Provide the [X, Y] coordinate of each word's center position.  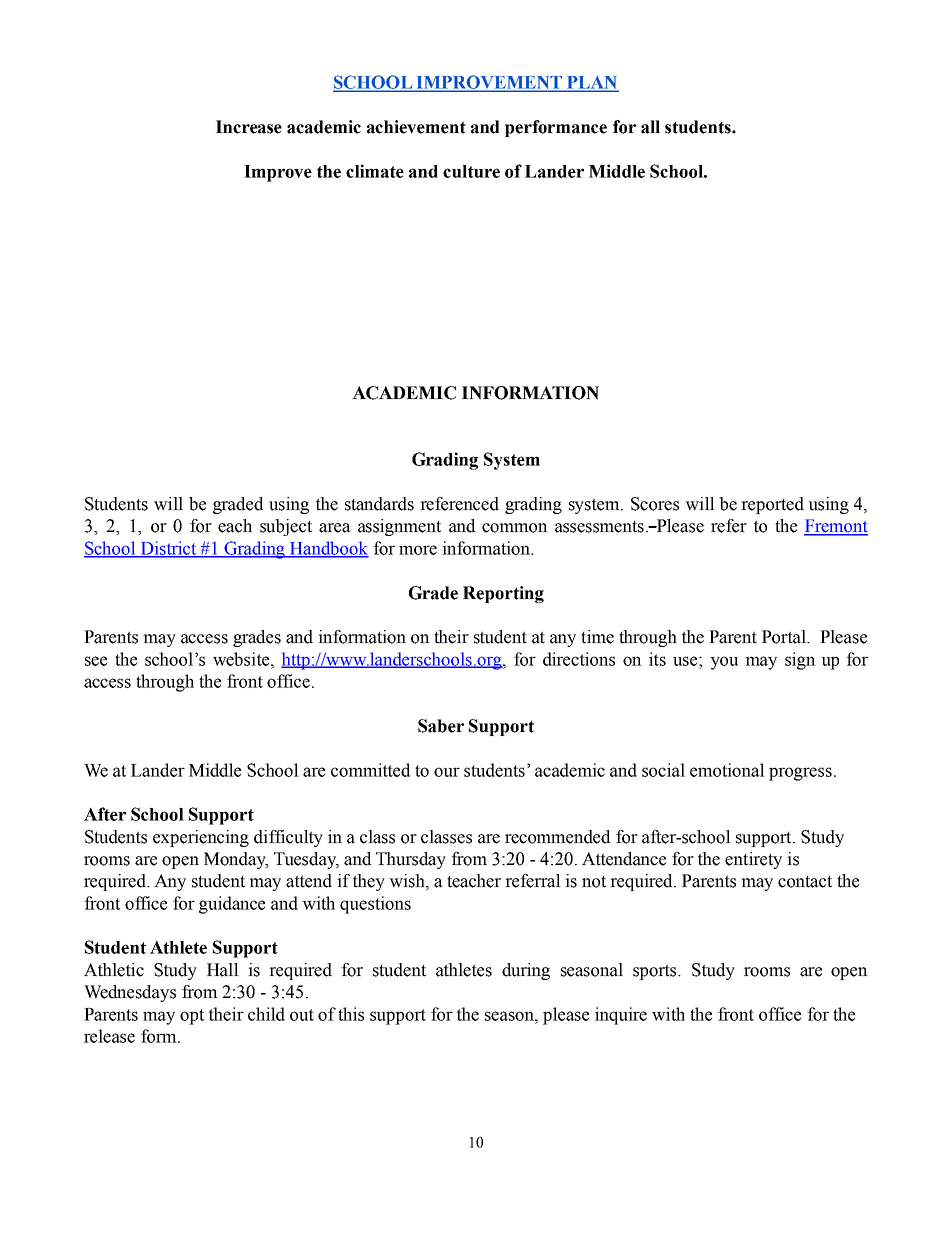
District [168, 549]
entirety [753, 860]
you [724, 663]
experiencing [201, 838]
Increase [249, 127]
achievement [416, 127]
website [242, 659]
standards [379, 504]
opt [192, 1017]
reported [772, 505]
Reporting [503, 594]
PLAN [592, 83]
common [515, 528]
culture [471, 171]
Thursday [411, 860]
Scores [655, 504]
